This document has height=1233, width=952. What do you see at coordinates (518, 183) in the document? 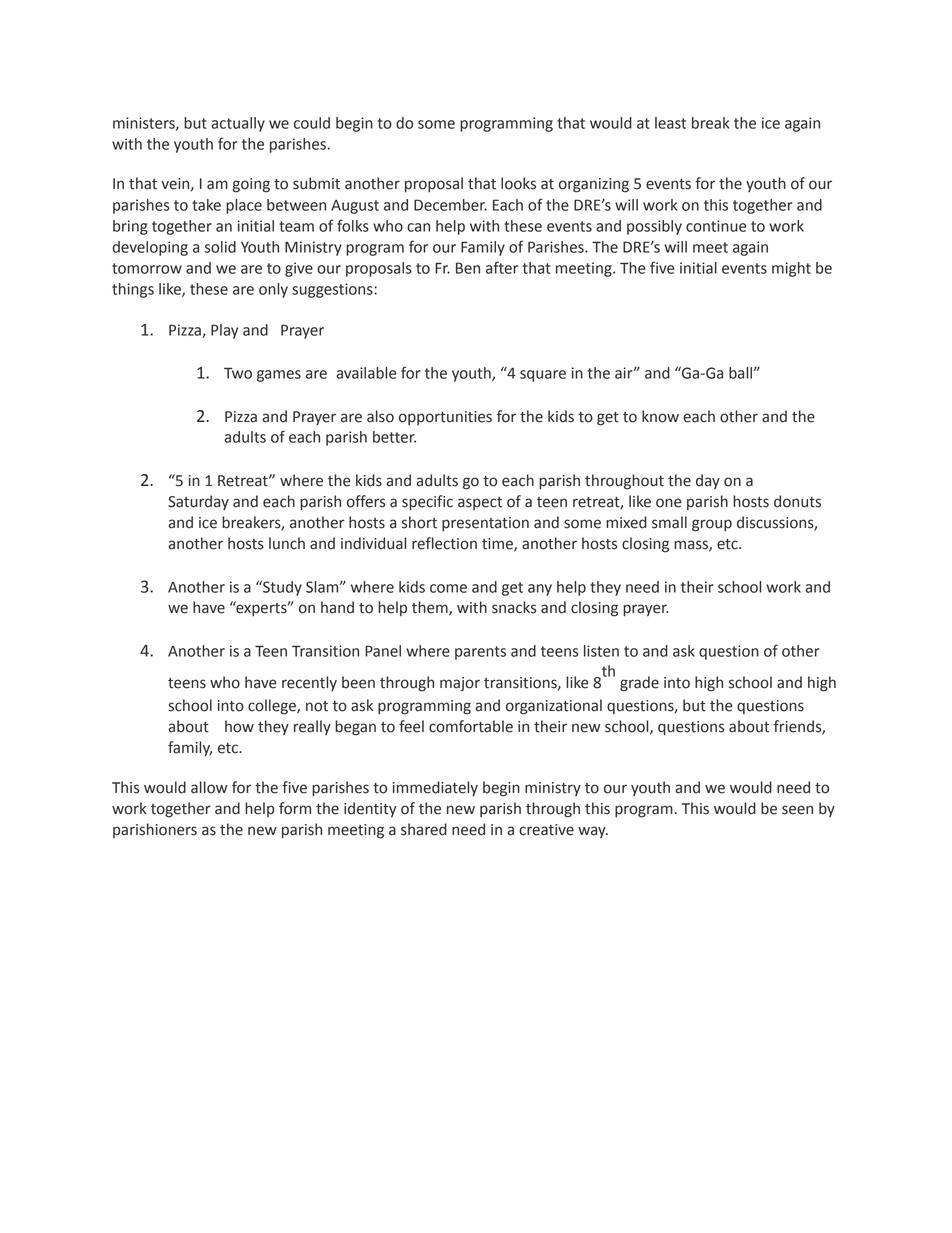
I see `looks` at bounding box center [518, 183].
